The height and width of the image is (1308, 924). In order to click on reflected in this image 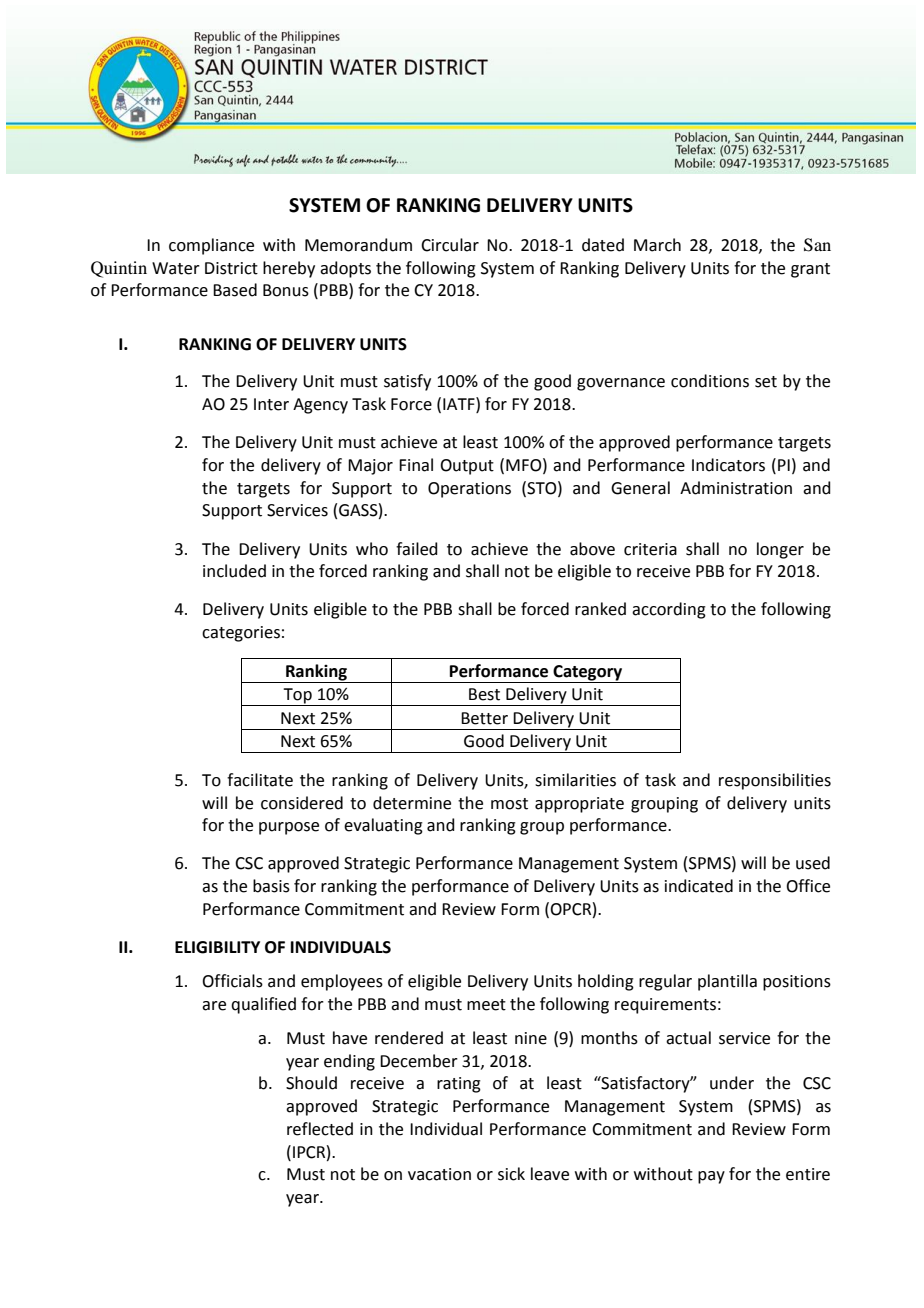, I will do `click(320, 1129)`.
